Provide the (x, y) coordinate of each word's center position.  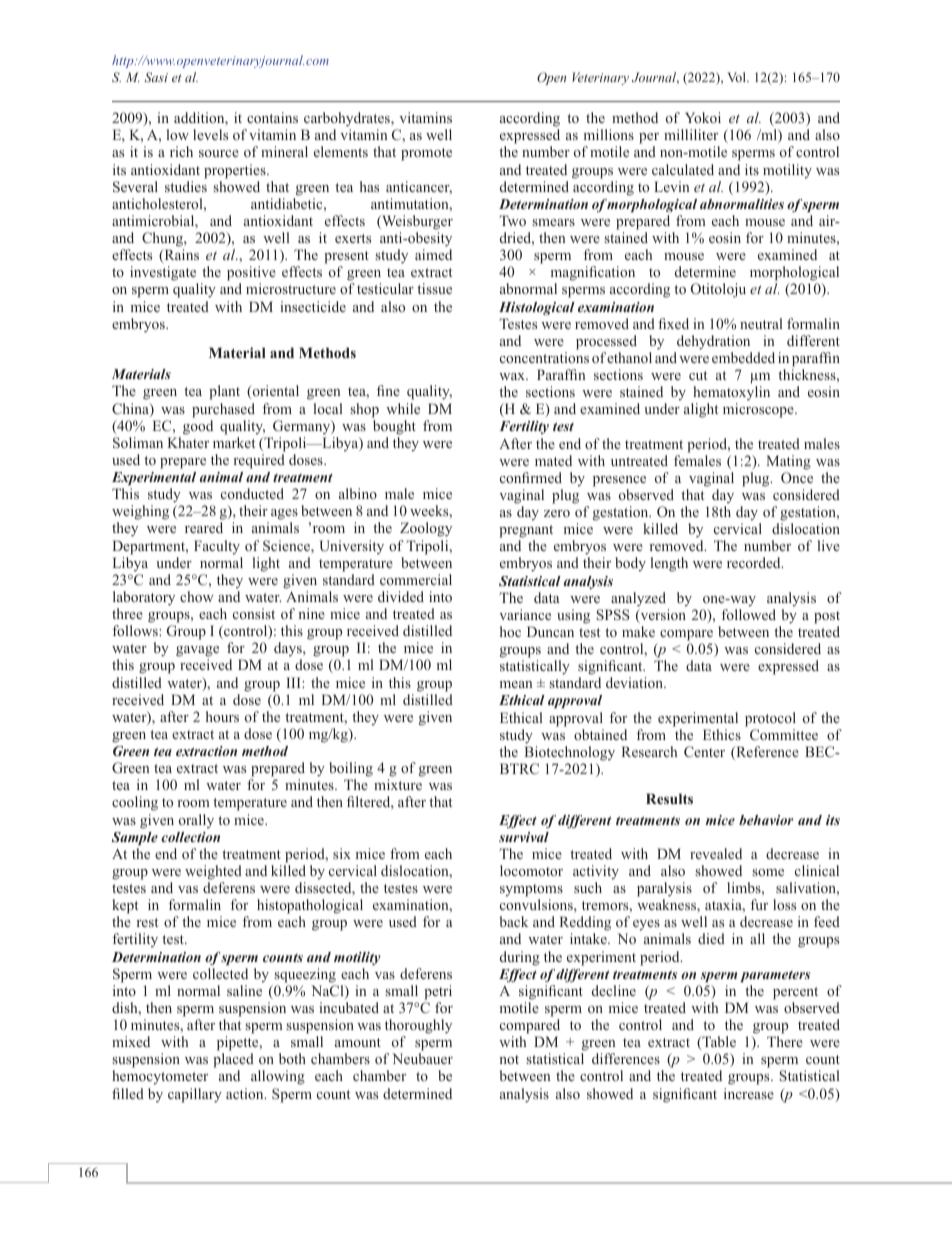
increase (749, 1093)
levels (210, 134)
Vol (737, 77)
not (509, 1059)
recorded (755, 562)
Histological (537, 308)
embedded (743, 357)
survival (524, 837)
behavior (766, 820)
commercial (416, 579)
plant (224, 392)
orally (196, 821)
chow (197, 596)
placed (233, 1062)
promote (426, 154)
